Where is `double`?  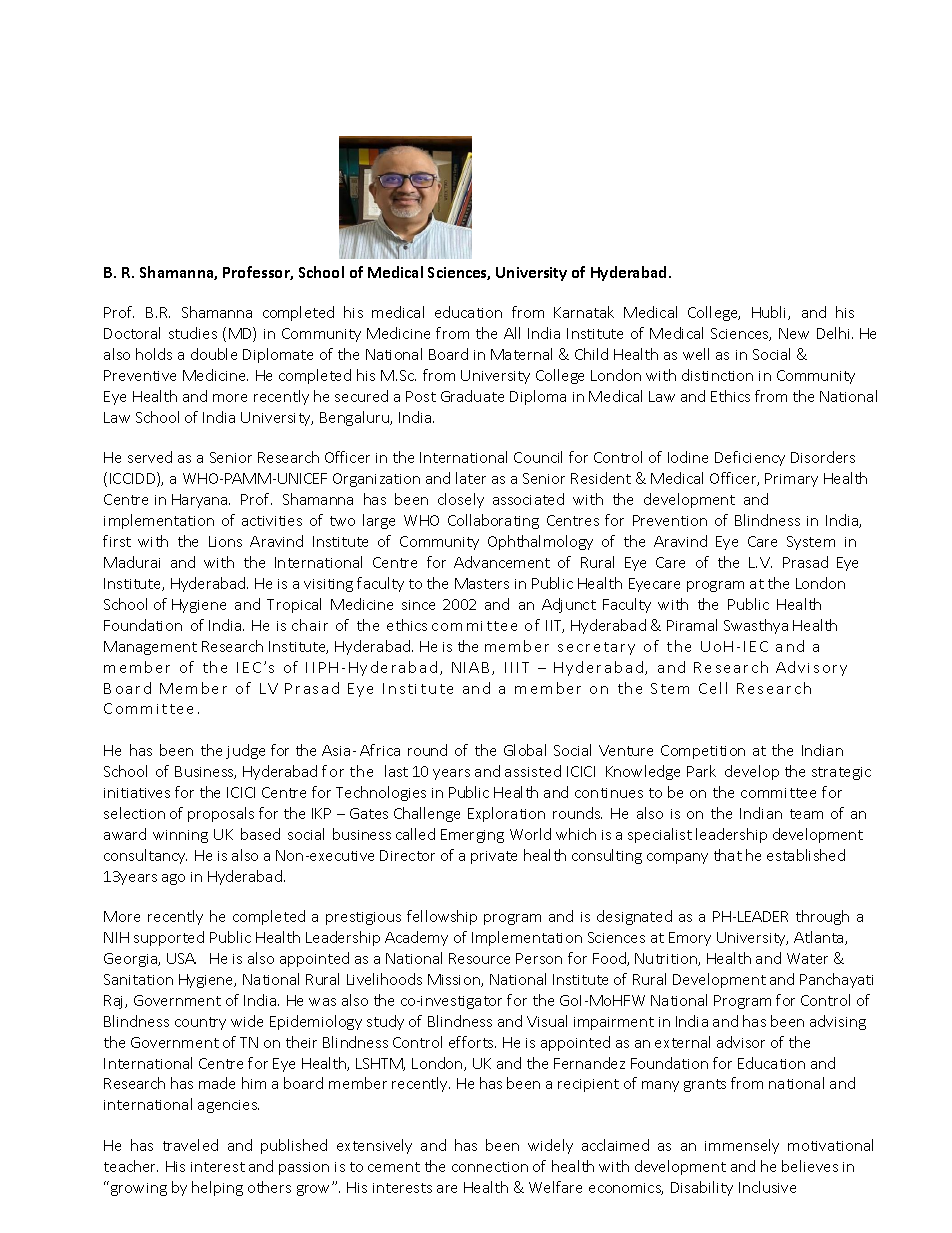 double is located at coordinates (214, 354).
